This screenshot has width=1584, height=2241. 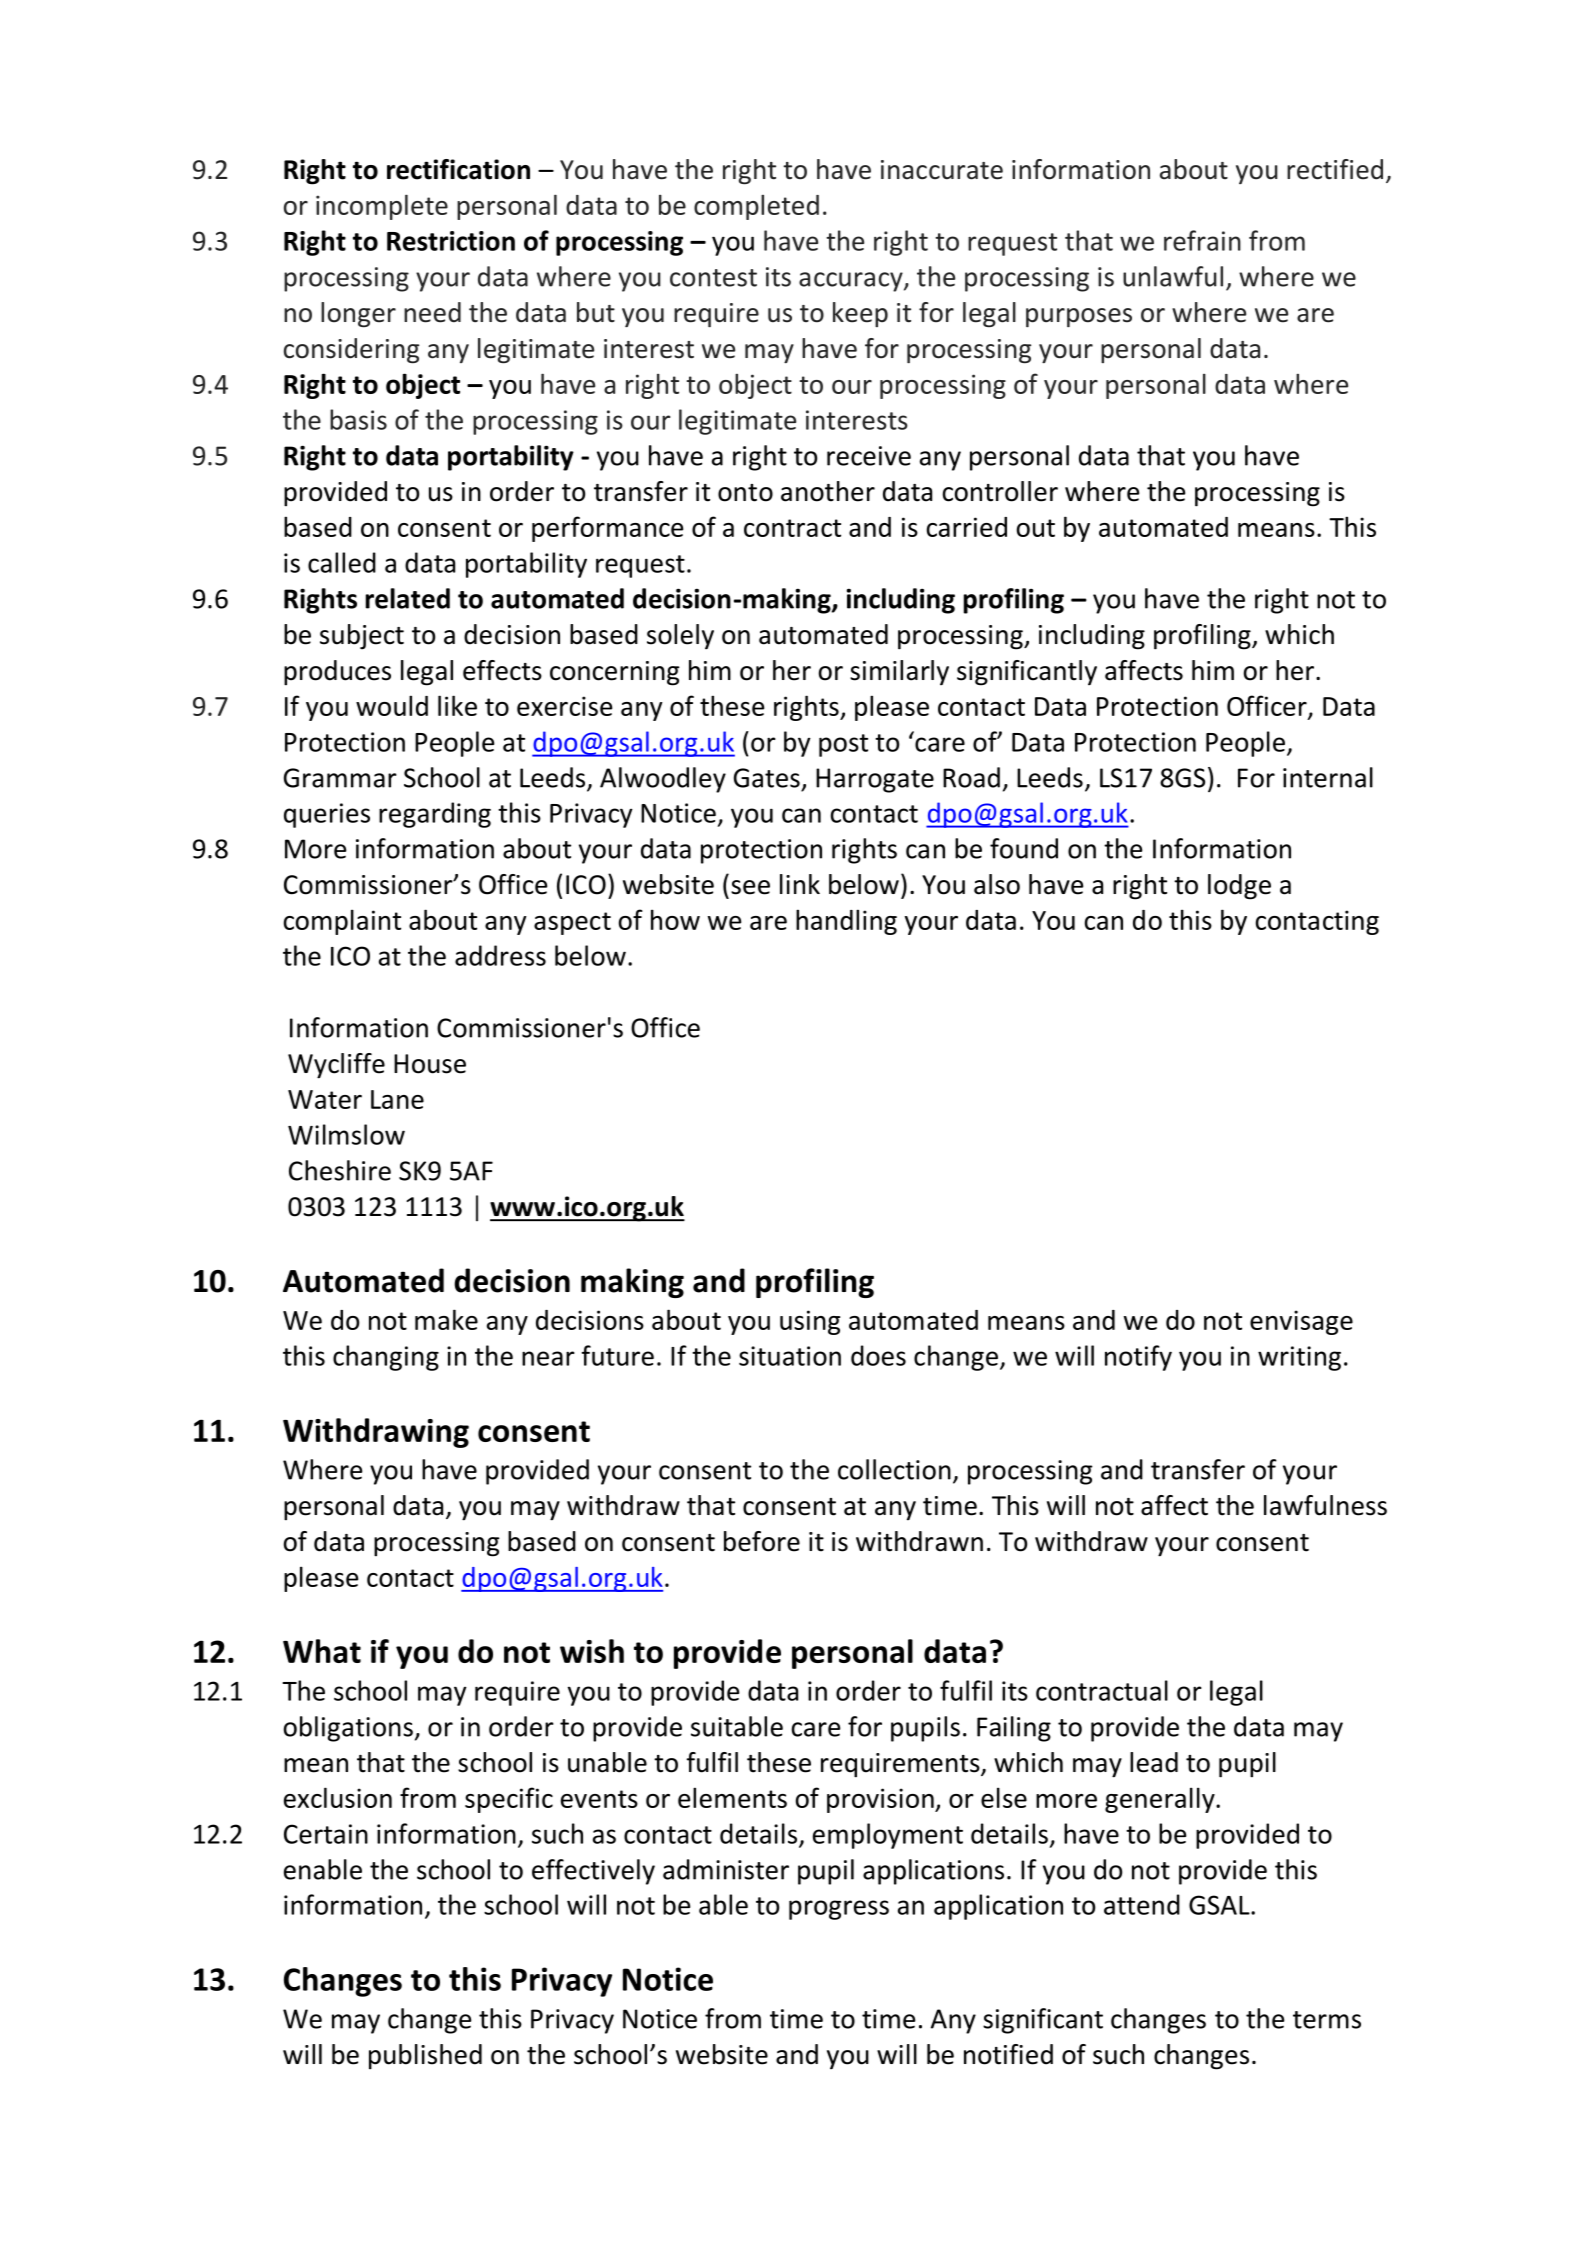 What do you see at coordinates (852, 282) in the screenshot?
I see `accuracy` at bounding box center [852, 282].
